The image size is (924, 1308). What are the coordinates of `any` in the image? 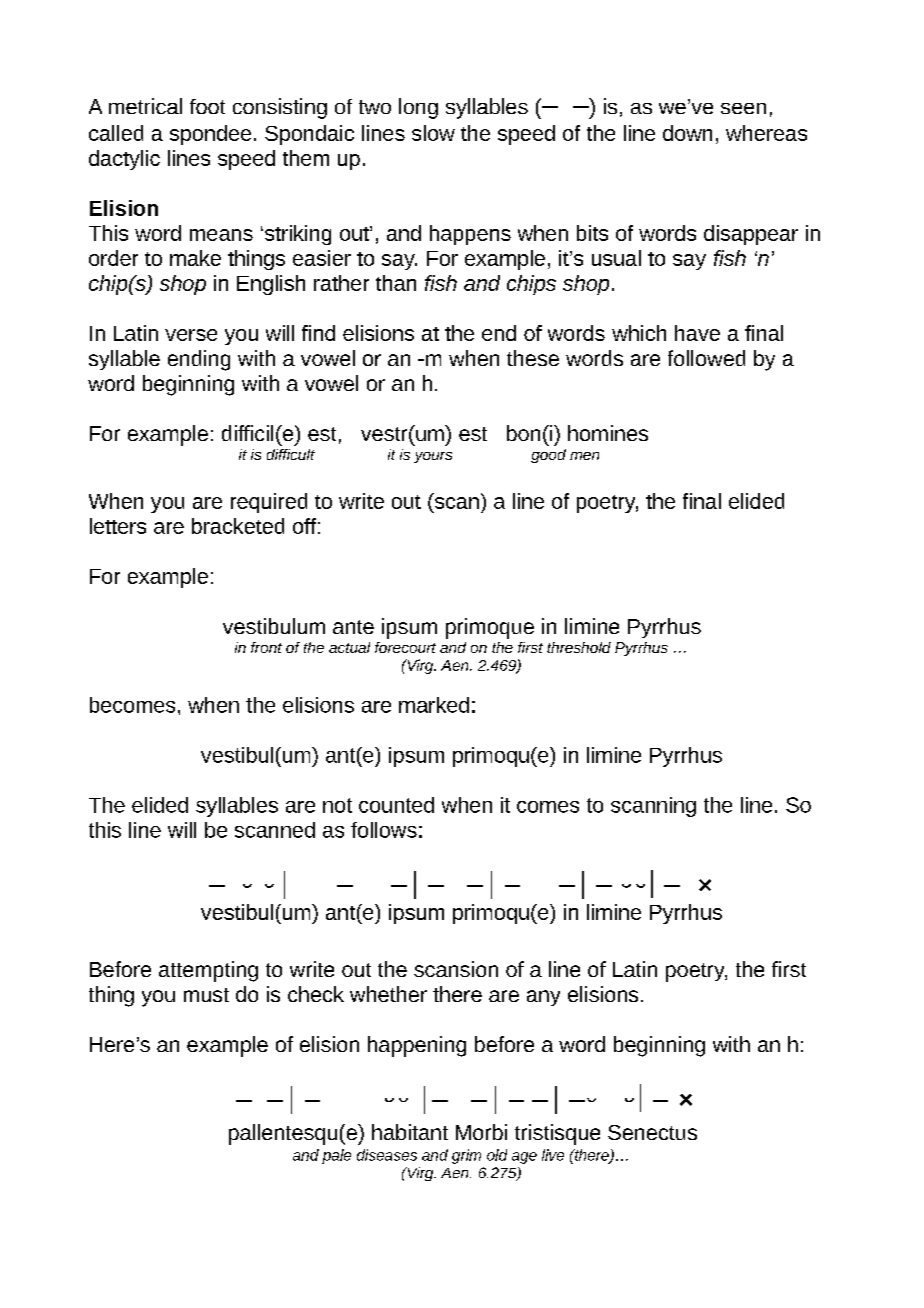 It's located at (543, 998).
